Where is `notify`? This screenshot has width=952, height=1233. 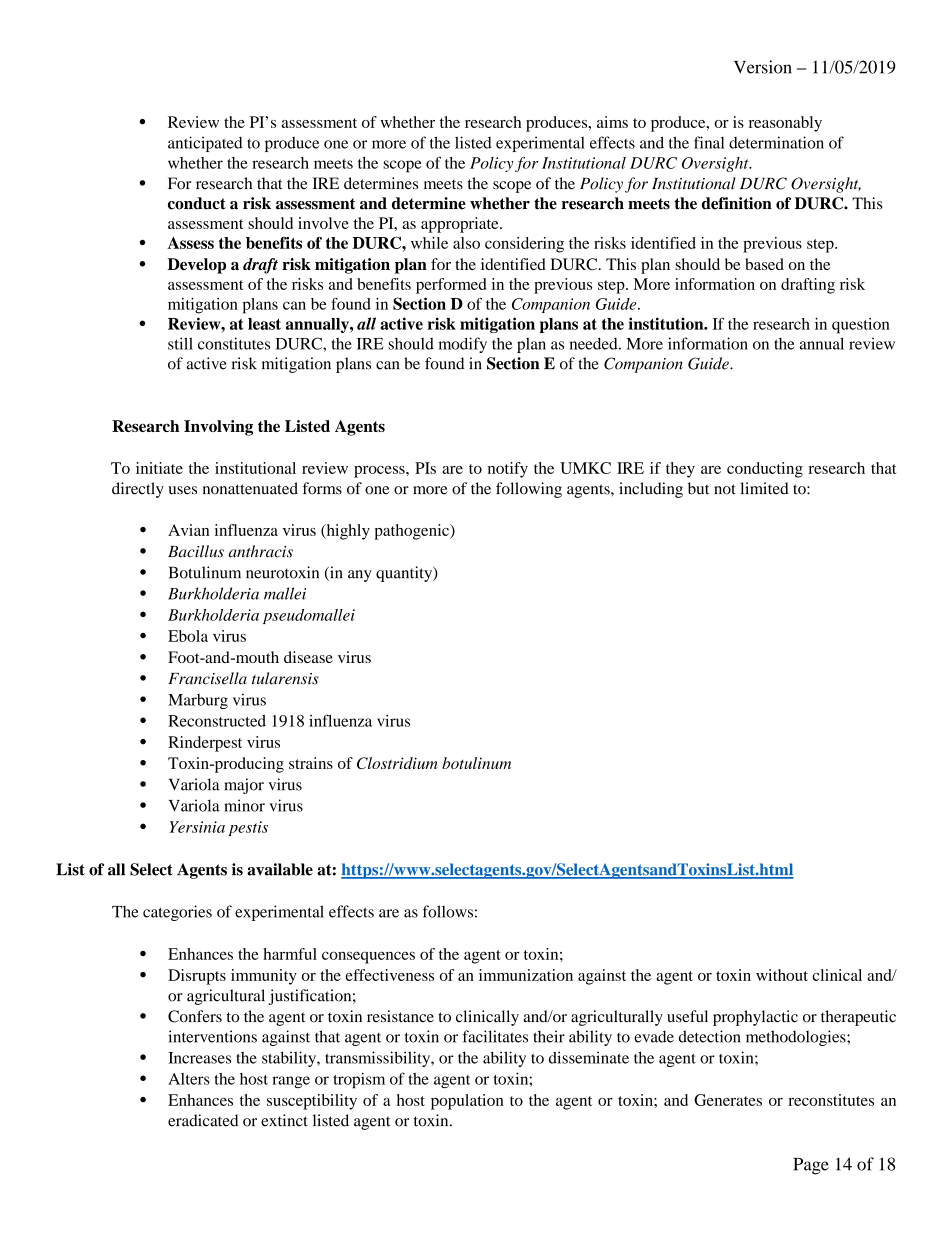
notify is located at coordinates (508, 470).
